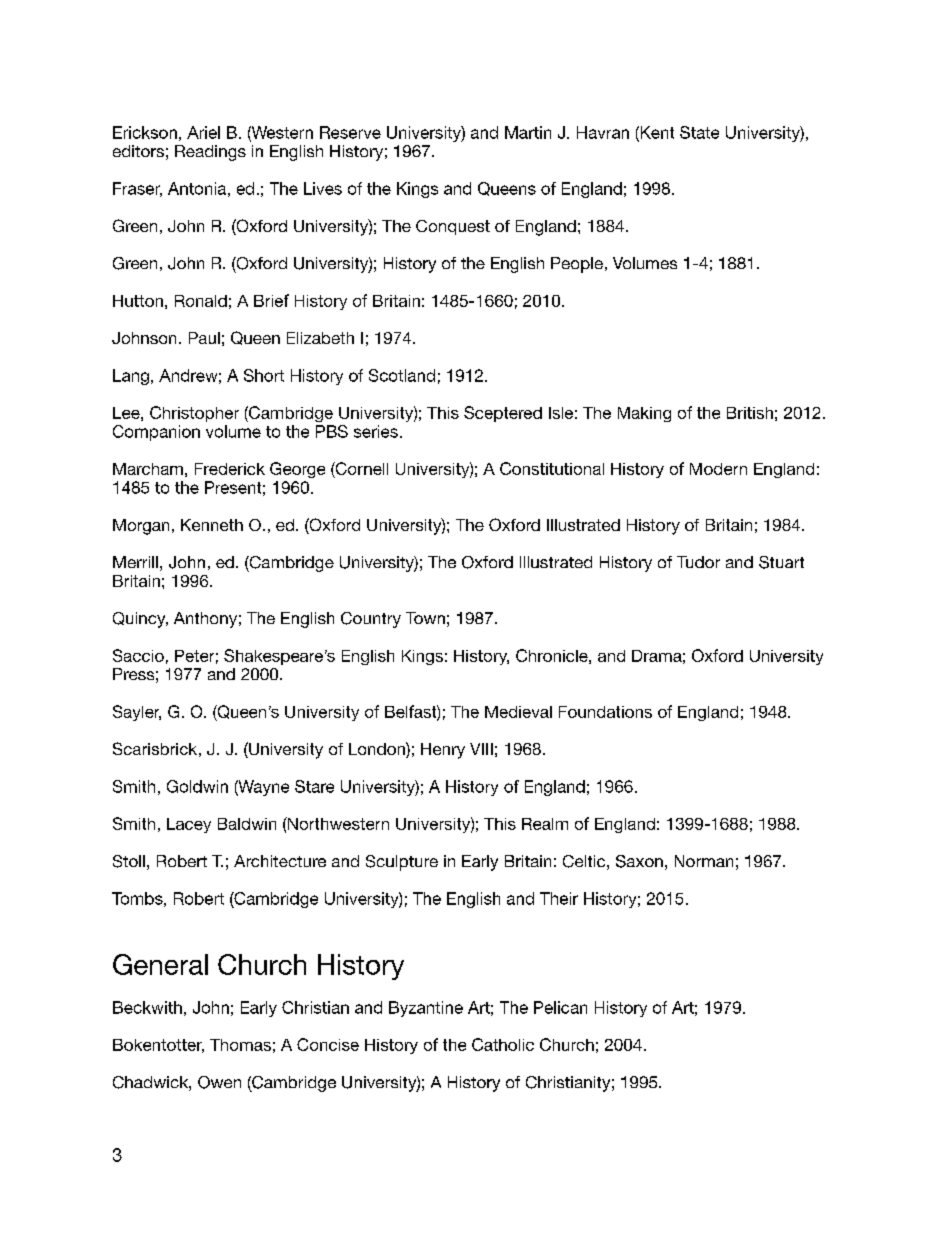 The height and width of the page is (1233, 952). What do you see at coordinates (559, 898) in the page?
I see `Their` at bounding box center [559, 898].
